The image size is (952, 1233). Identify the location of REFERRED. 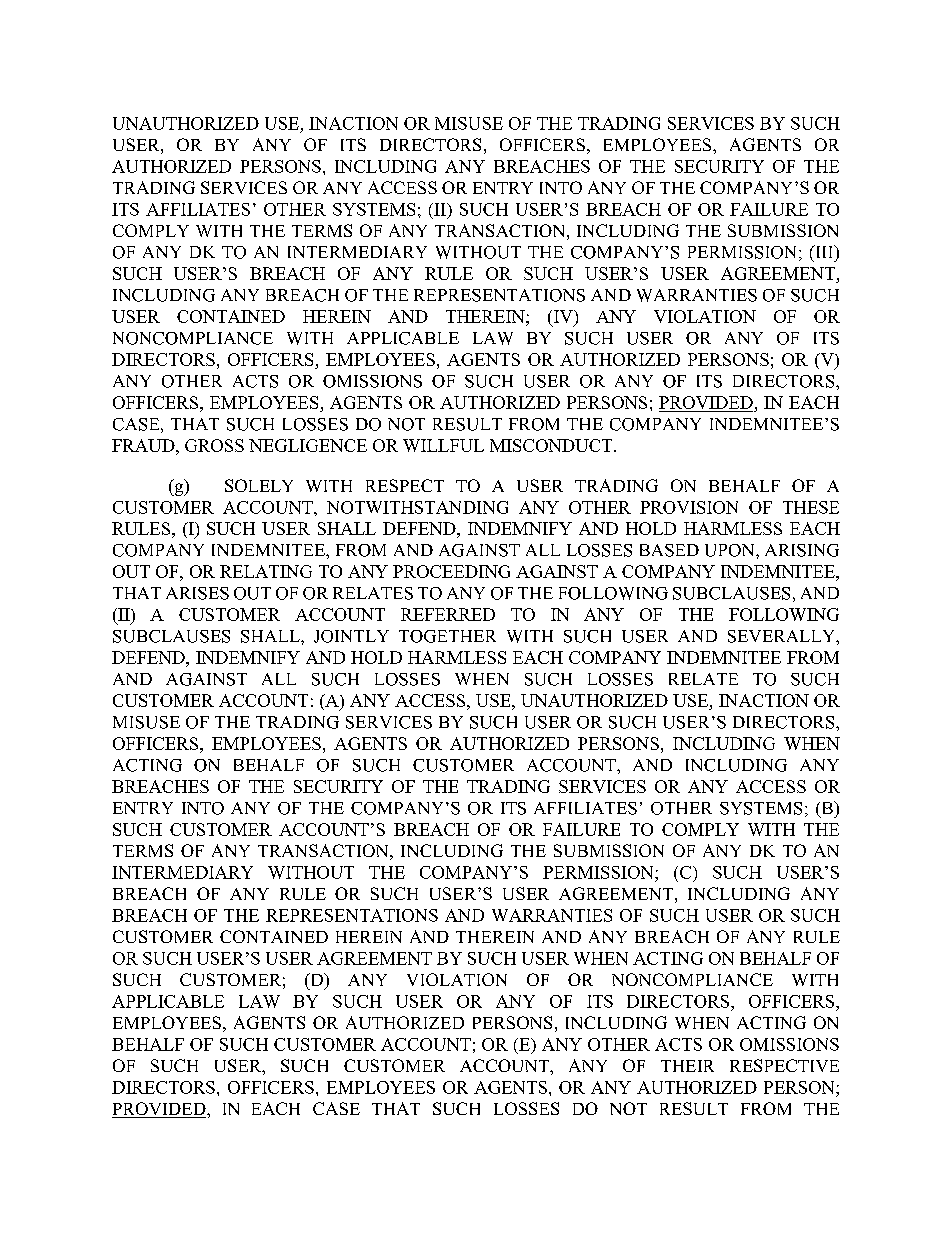
(448, 614).
